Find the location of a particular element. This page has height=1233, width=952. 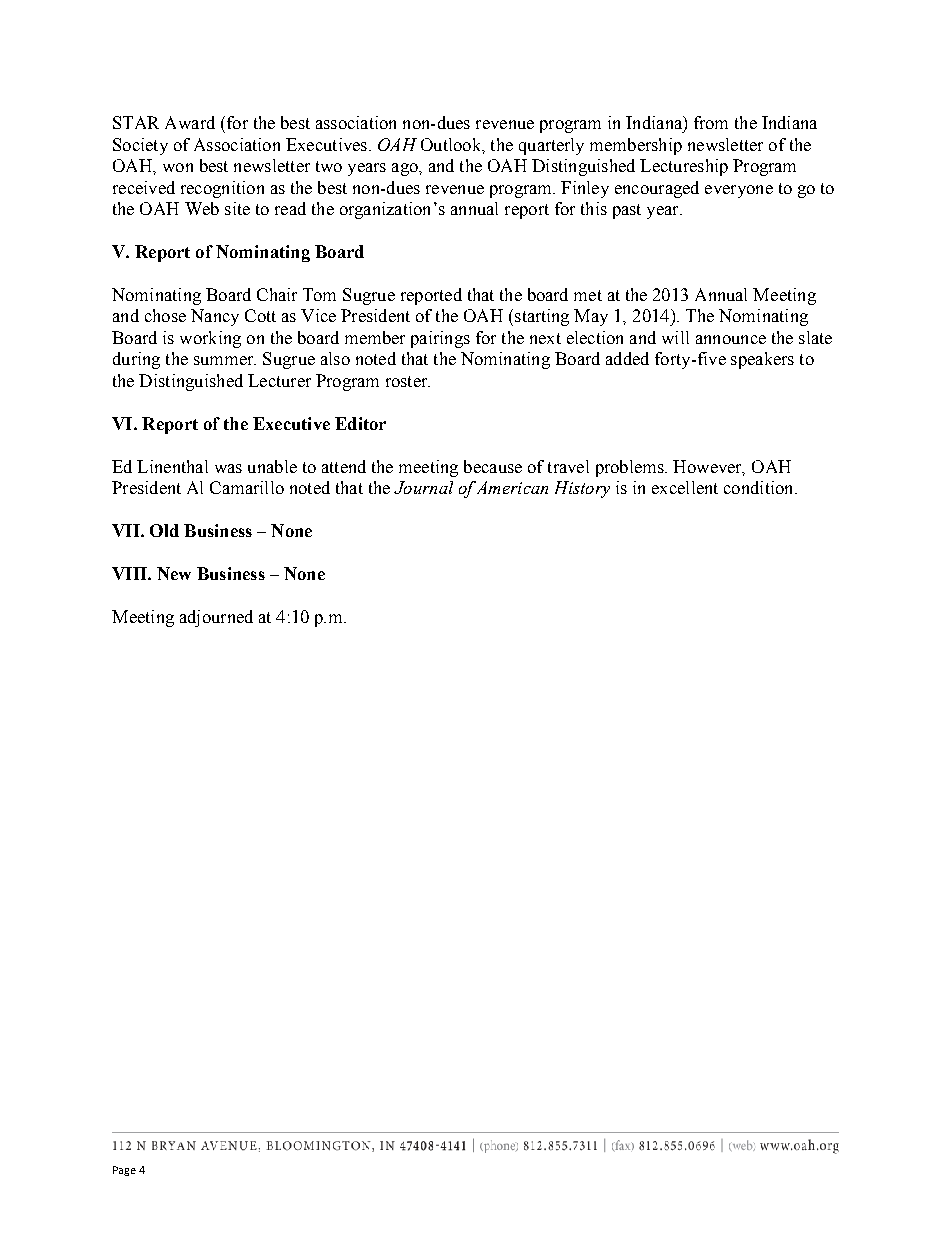

Old is located at coordinates (164, 530).
